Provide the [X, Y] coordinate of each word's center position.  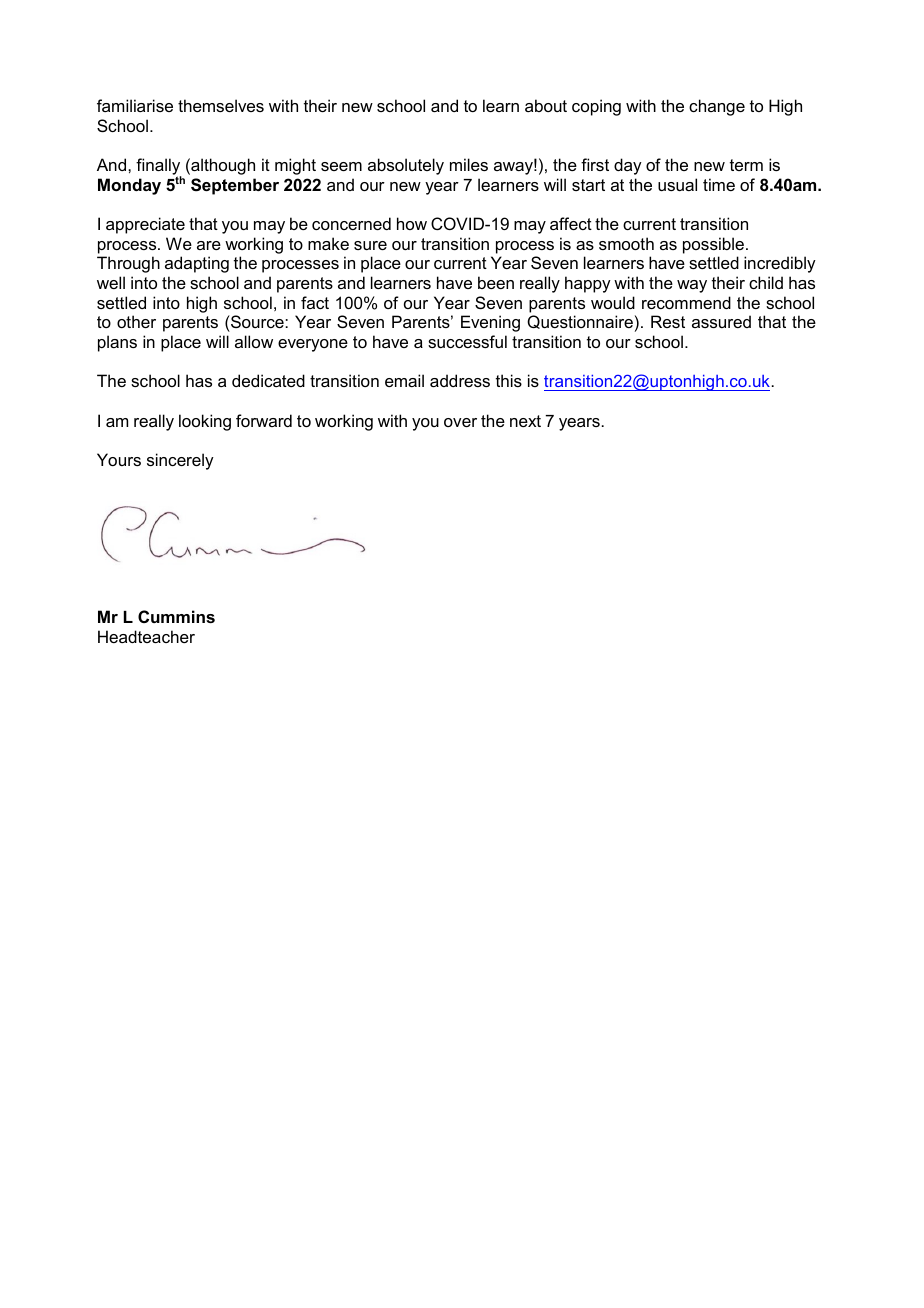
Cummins [176, 616]
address [460, 380]
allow [254, 341]
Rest [668, 321]
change [717, 107]
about [546, 105]
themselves [221, 105]
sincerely [180, 461]
